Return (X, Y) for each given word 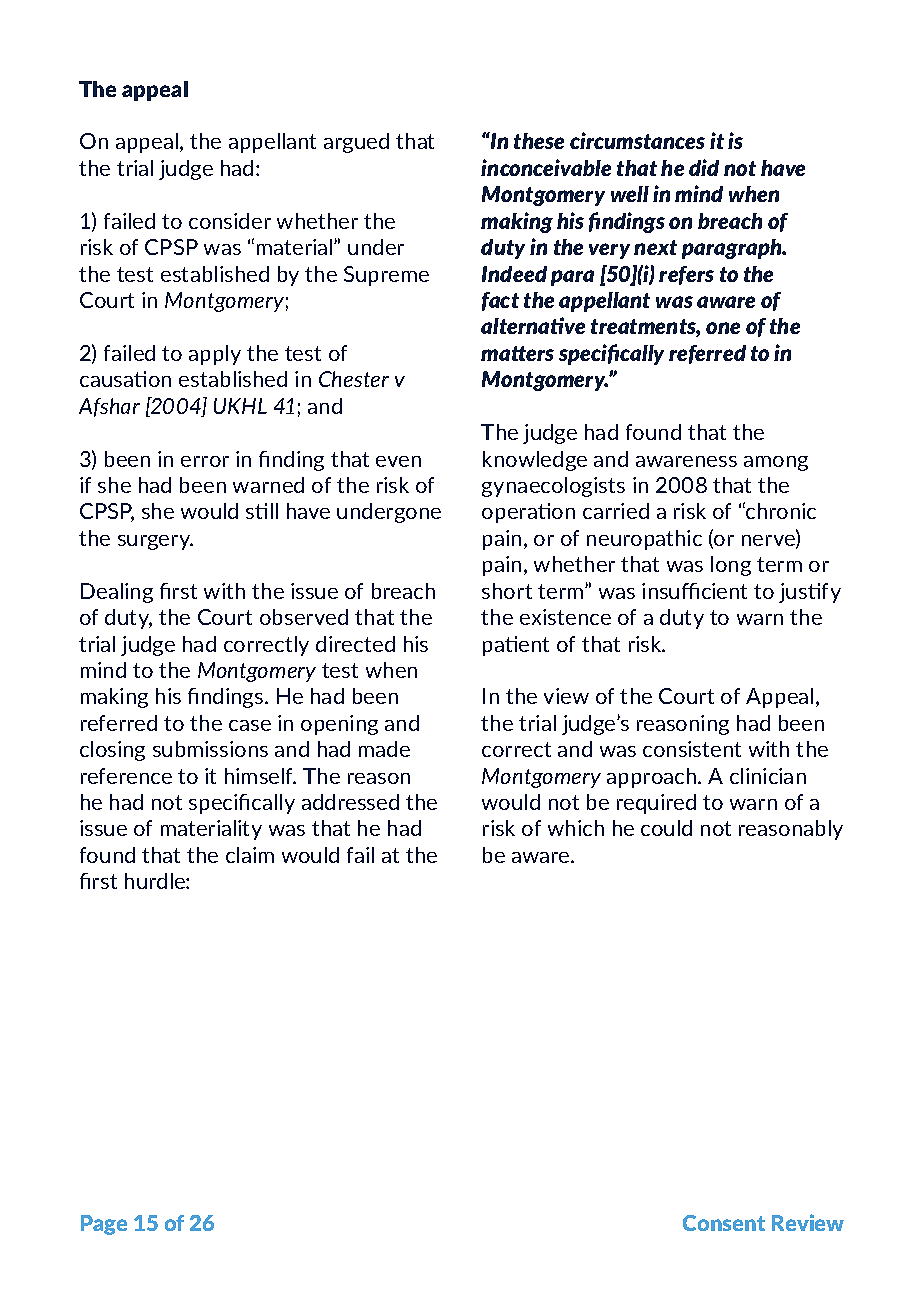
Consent (724, 1223)
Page (104, 1225)
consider (230, 221)
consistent (692, 749)
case (250, 725)
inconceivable (546, 167)
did (704, 167)
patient (516, 646)
